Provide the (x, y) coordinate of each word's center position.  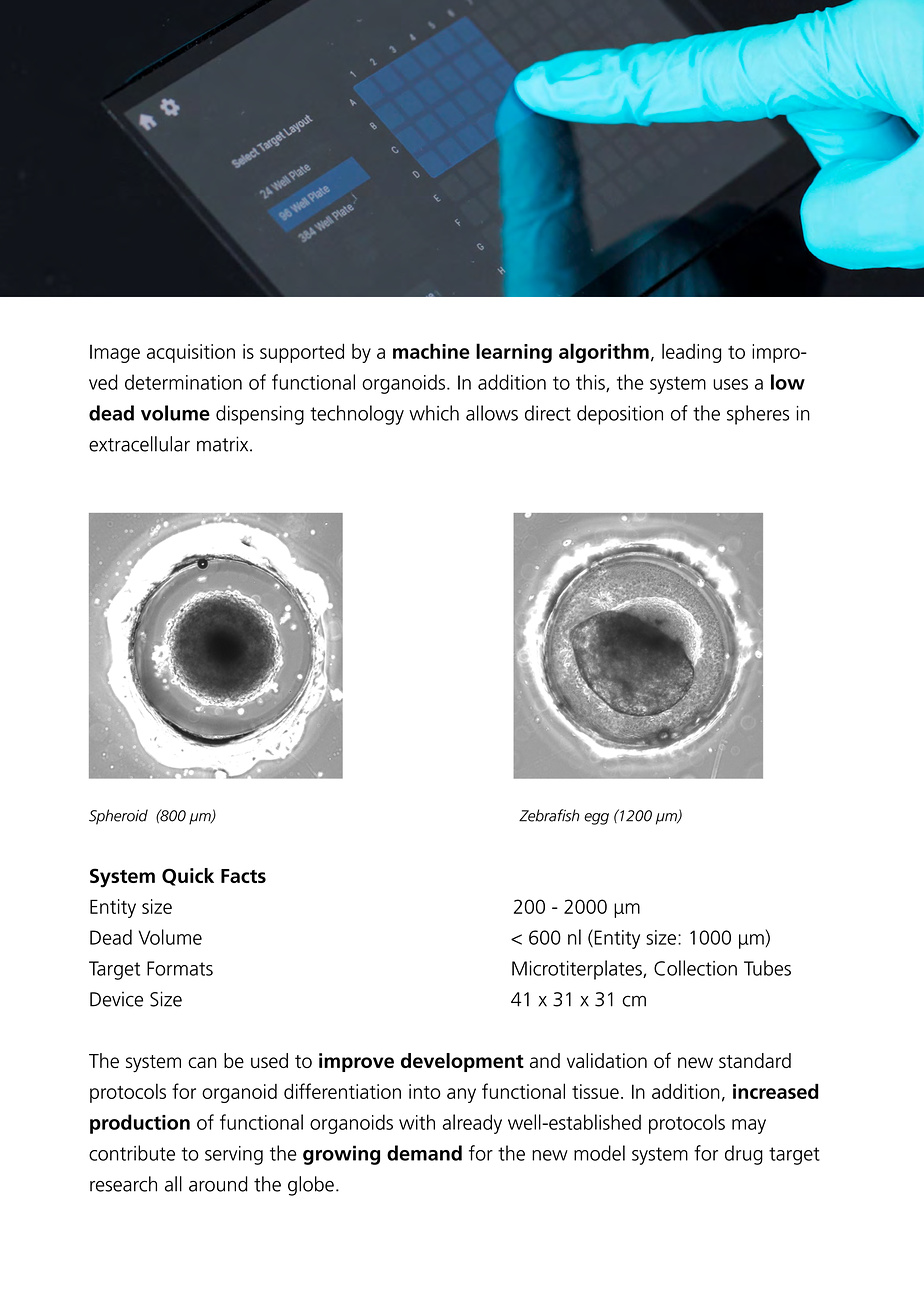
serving (234, 1155)
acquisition (191, 353)
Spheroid (118, 817)
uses (730, 384)
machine (431, 351)
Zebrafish (549, 815)
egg (596, 819)
